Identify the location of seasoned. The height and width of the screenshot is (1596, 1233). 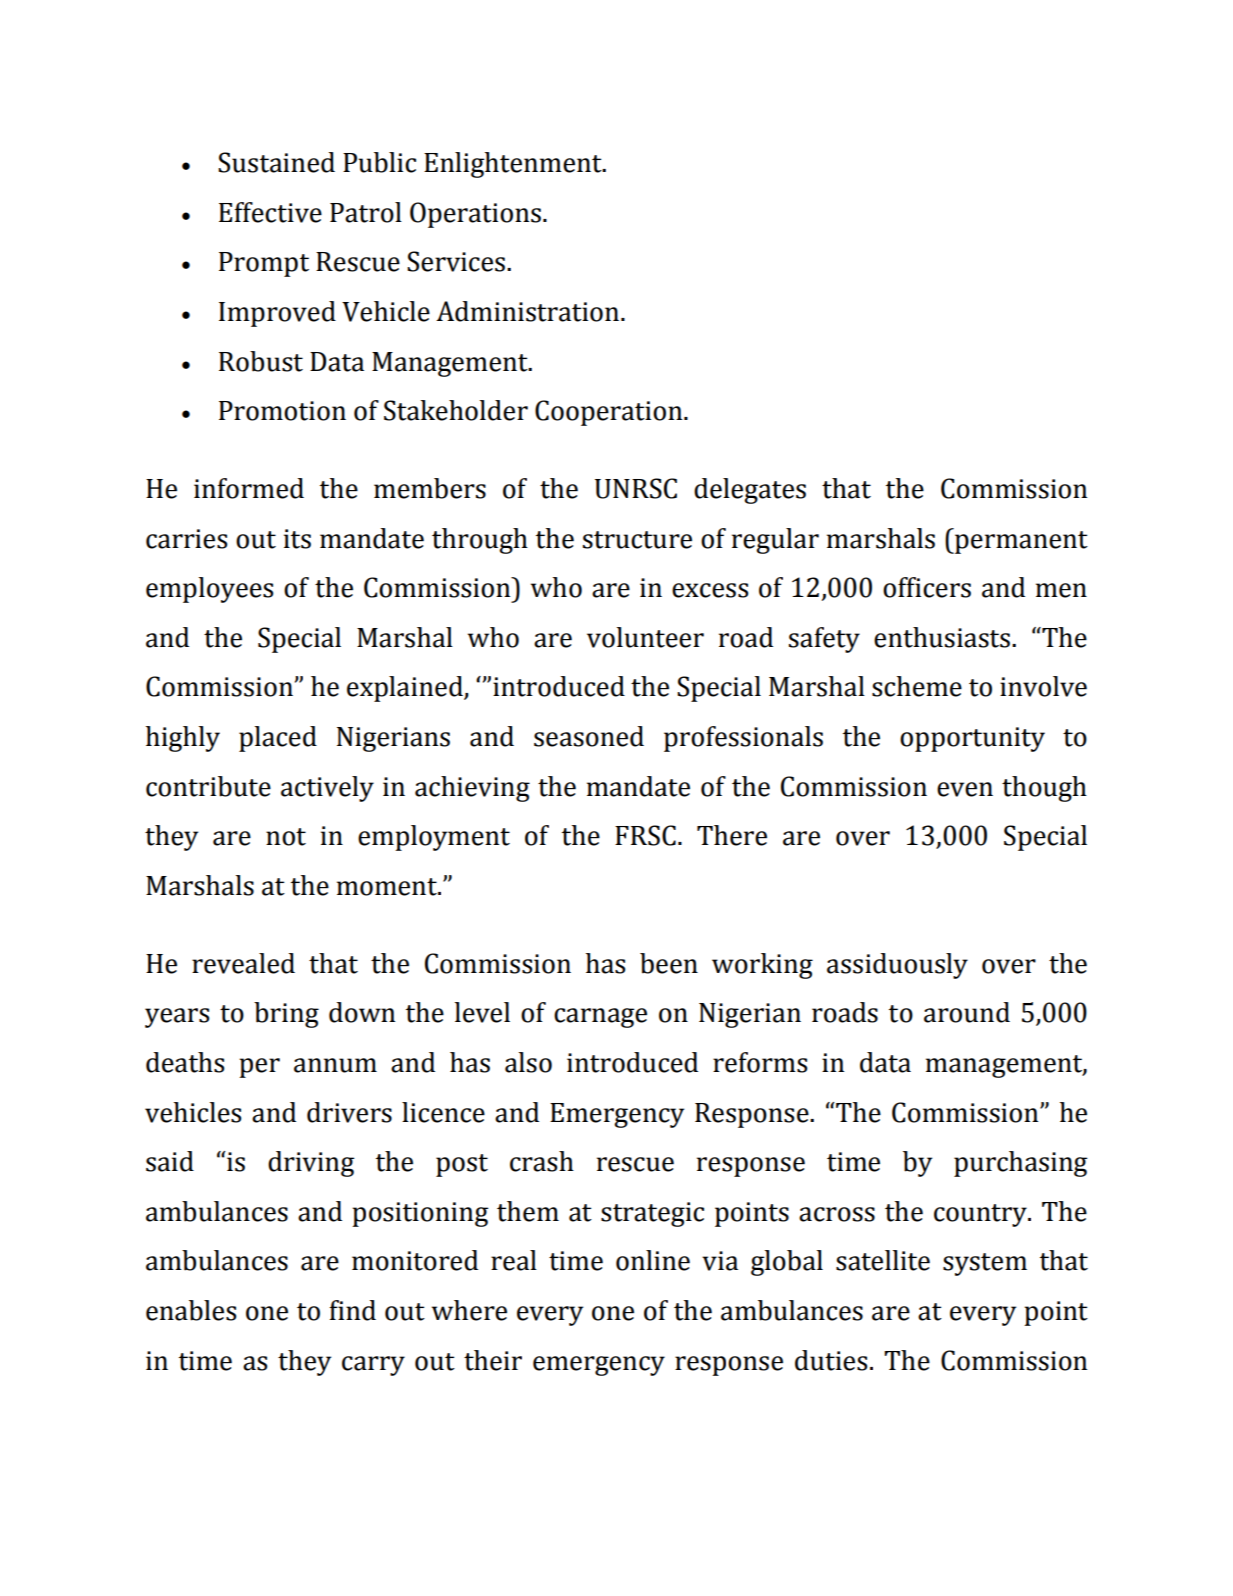
(589, 736).
